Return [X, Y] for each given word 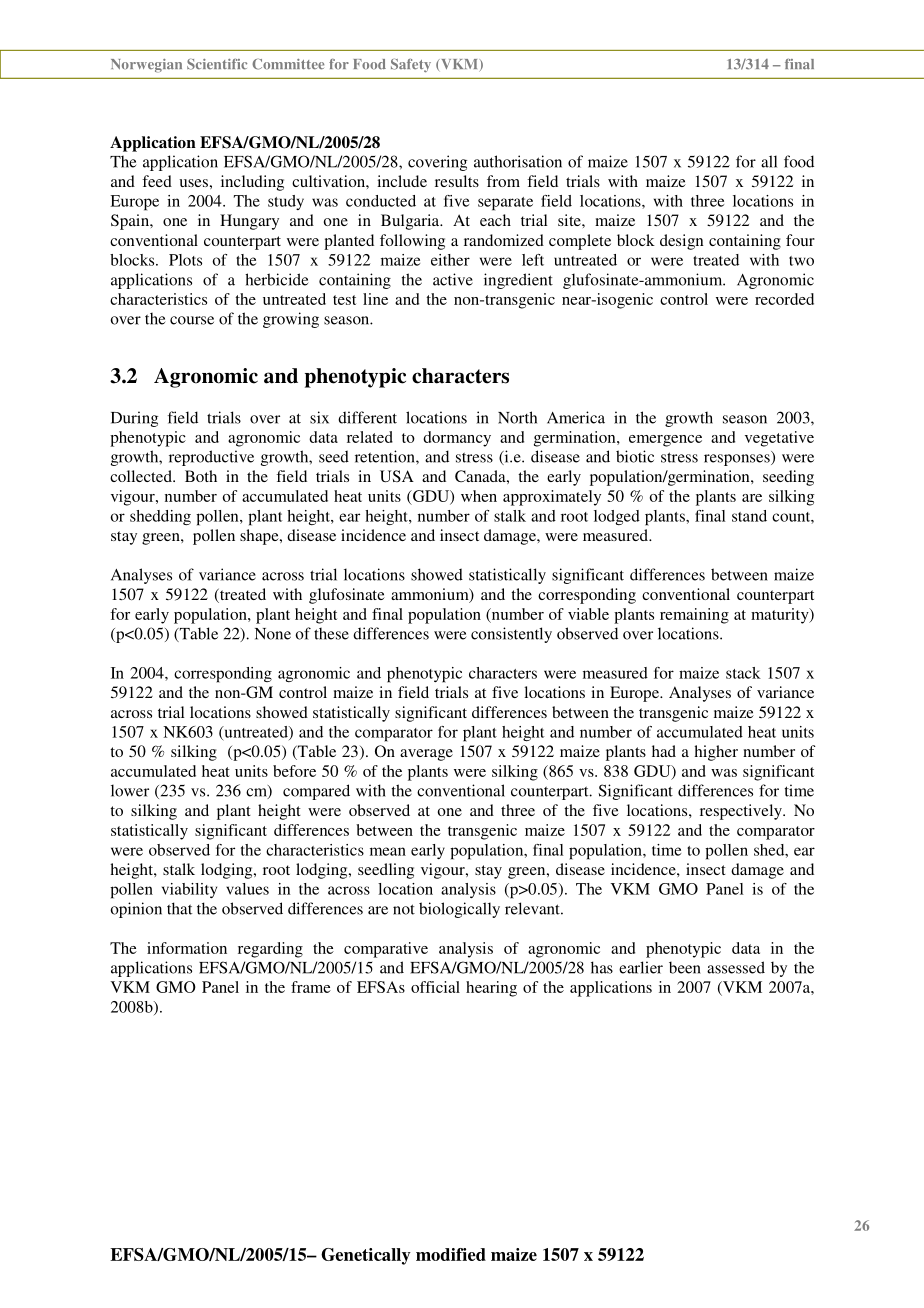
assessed [736, 967]
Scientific [217, 64]
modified [451, 1254]
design [682, 242]
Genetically [366, 1256]
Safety [411, 65]
